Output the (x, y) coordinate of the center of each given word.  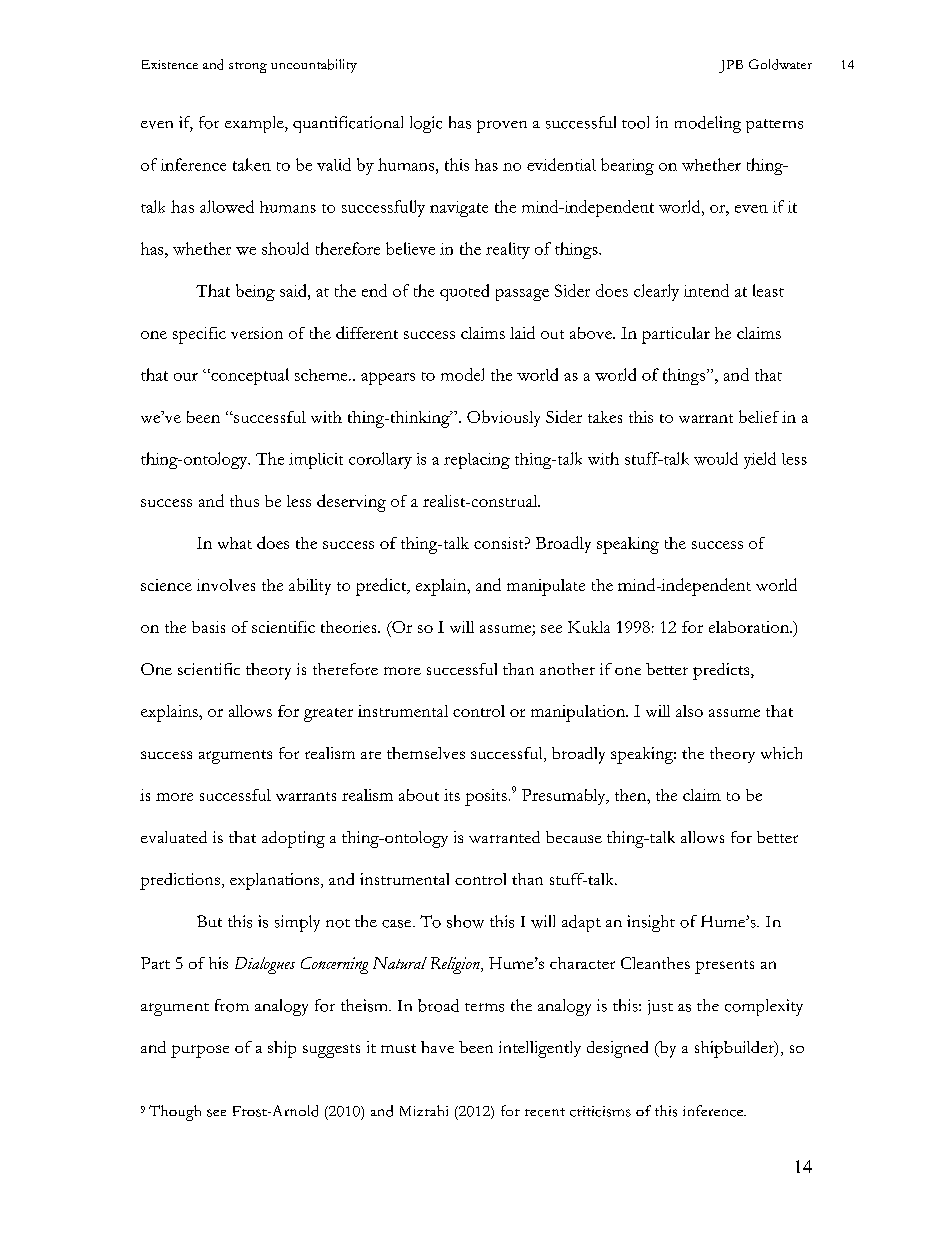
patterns (774, 126)
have (437, 1047)
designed (617, 1049)
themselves (426, 753)
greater (328, 715)
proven (502, 126)
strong (248, 67)
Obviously (503, 418)
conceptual (249, 376)
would (716, 458)
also (689, 711)
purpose (200, 1051)
